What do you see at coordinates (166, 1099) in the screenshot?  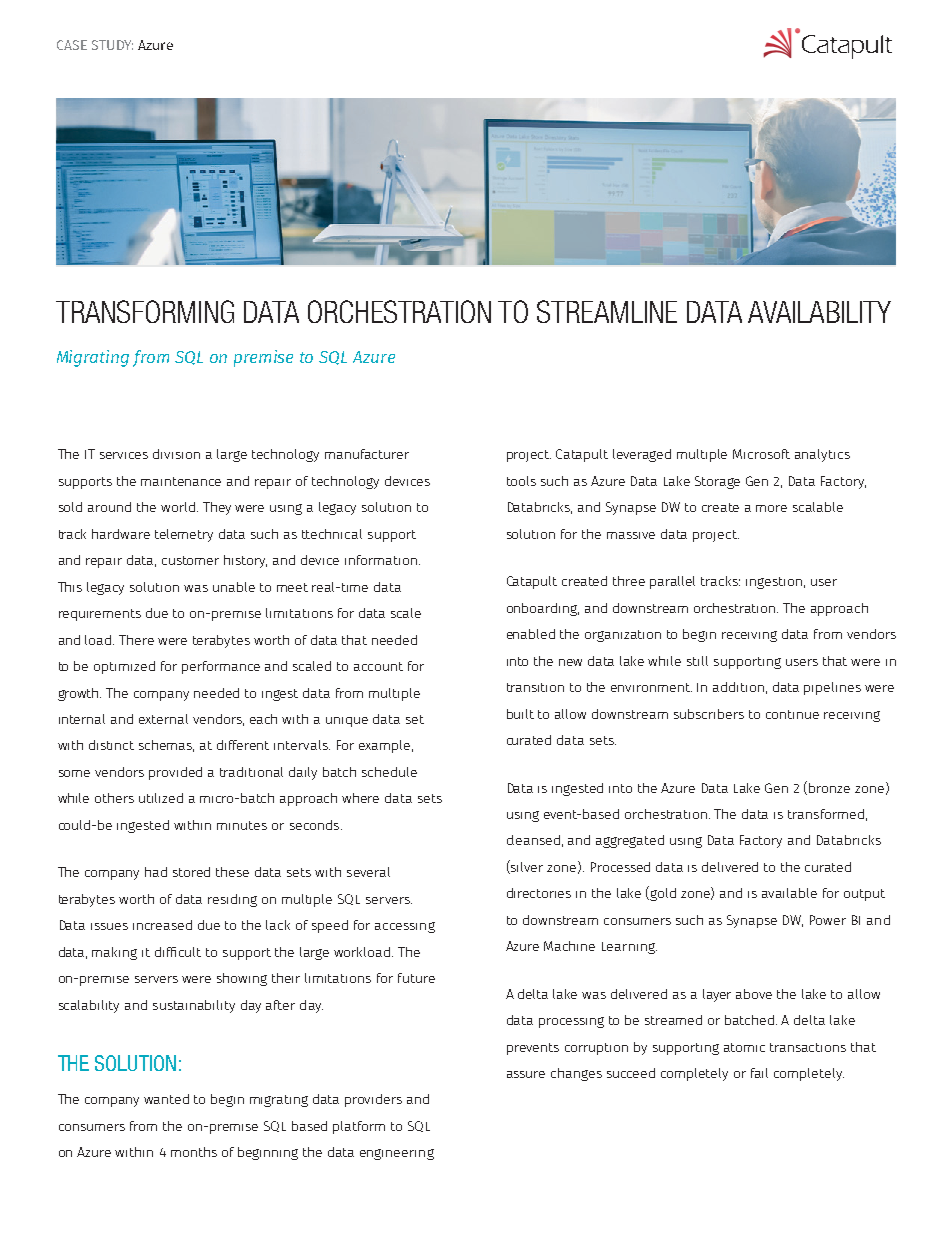 I see `wanted` at bounding box center [166, 1099].
